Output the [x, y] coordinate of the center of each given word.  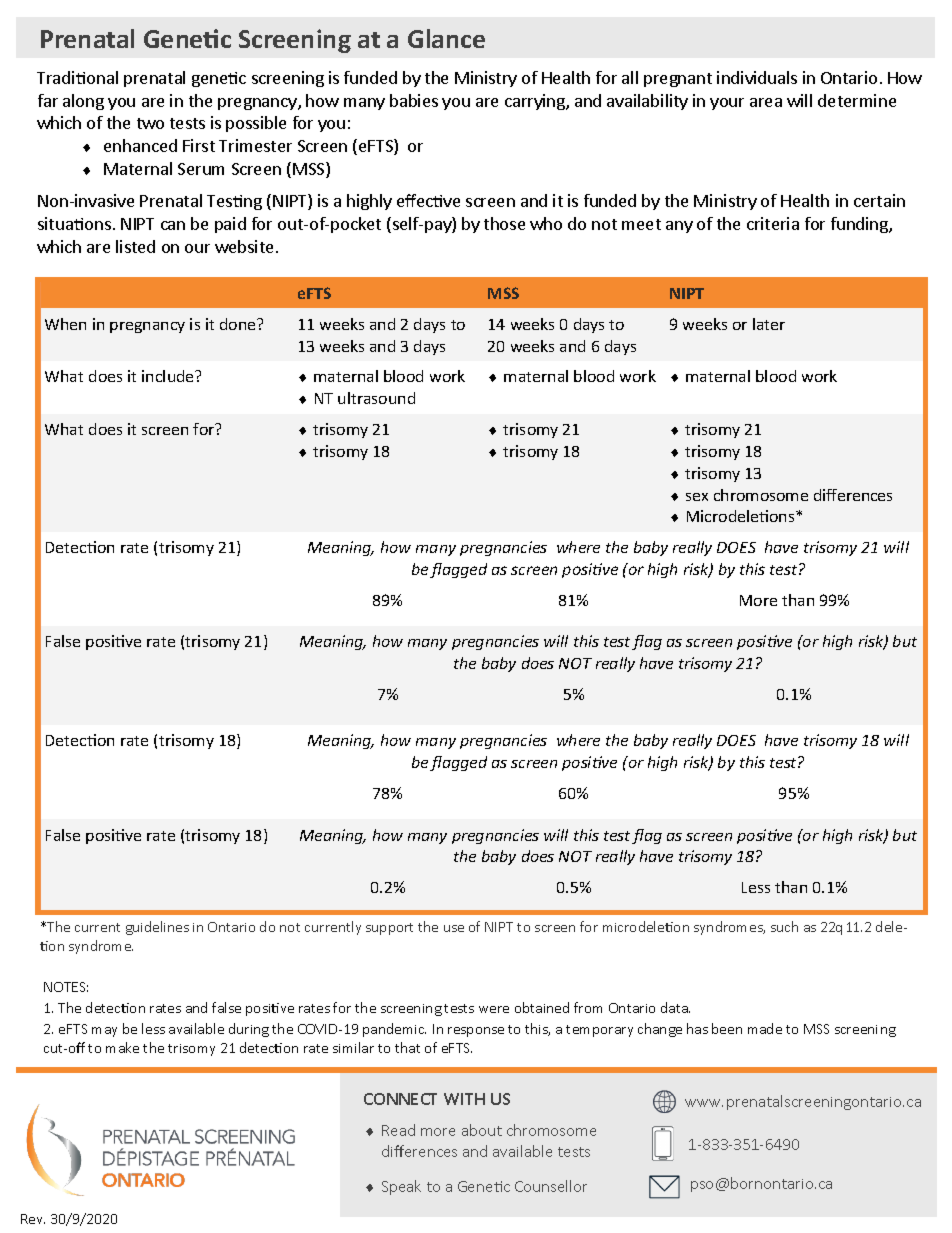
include [169, 376]
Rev [33, 1219]
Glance [446, 38]
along [83, 102]
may [104, 1032]
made [765, 1028]
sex [697, 497]
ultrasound [376, 398]
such [784, 926]
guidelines [157, 928]
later [769, 324]
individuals [757, 77]
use [454, 928]
